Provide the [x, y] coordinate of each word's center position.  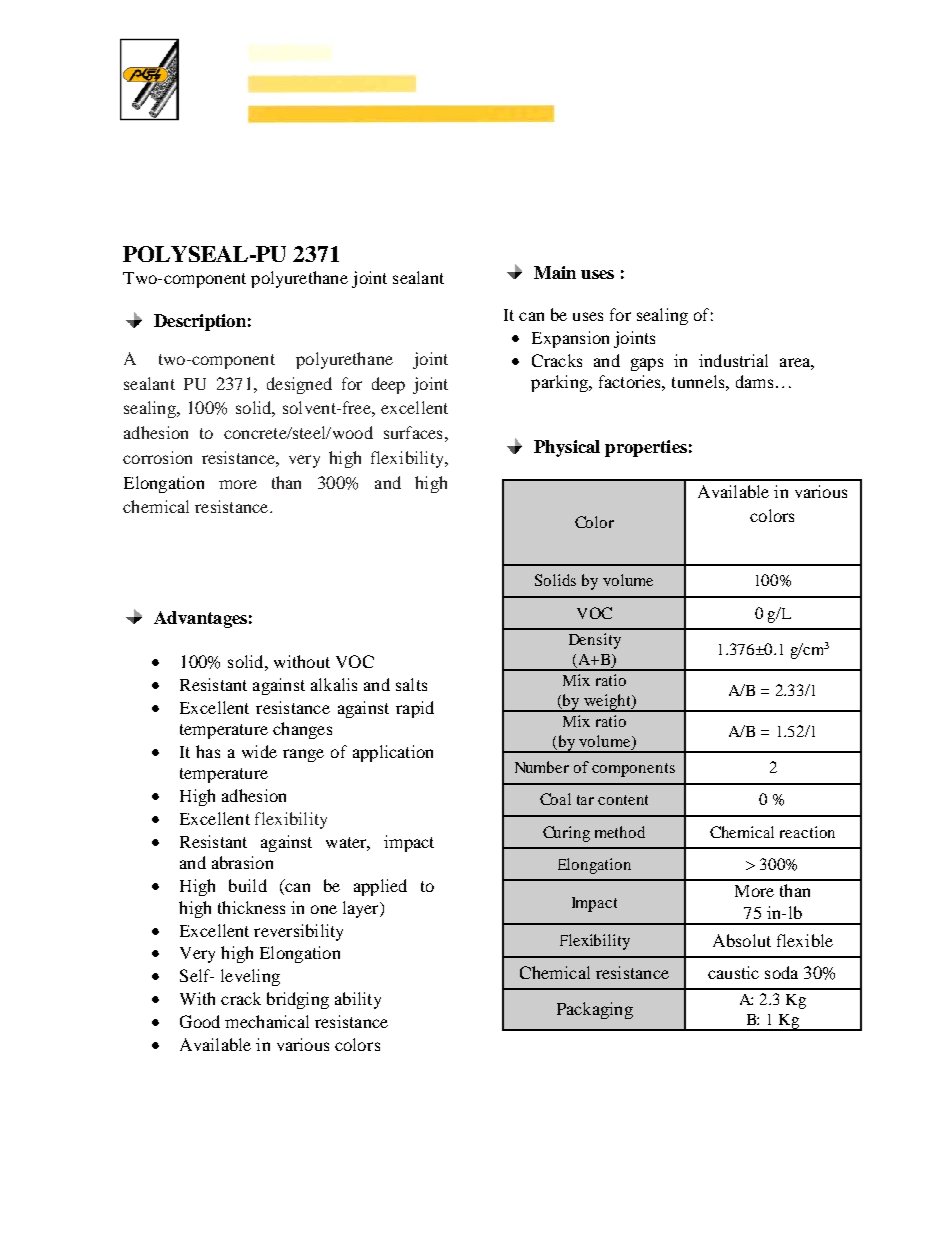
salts [411, 684]
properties [646, 448]
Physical [567, 448]
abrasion [242, 862]
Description [200, 322]
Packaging [595, 1010]
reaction [807, 832]
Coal [555, 799]
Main [555, 272]
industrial [733, 360]
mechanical [267, 1021]
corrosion [157, 457]
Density [595, 641]
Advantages [200, 619]
